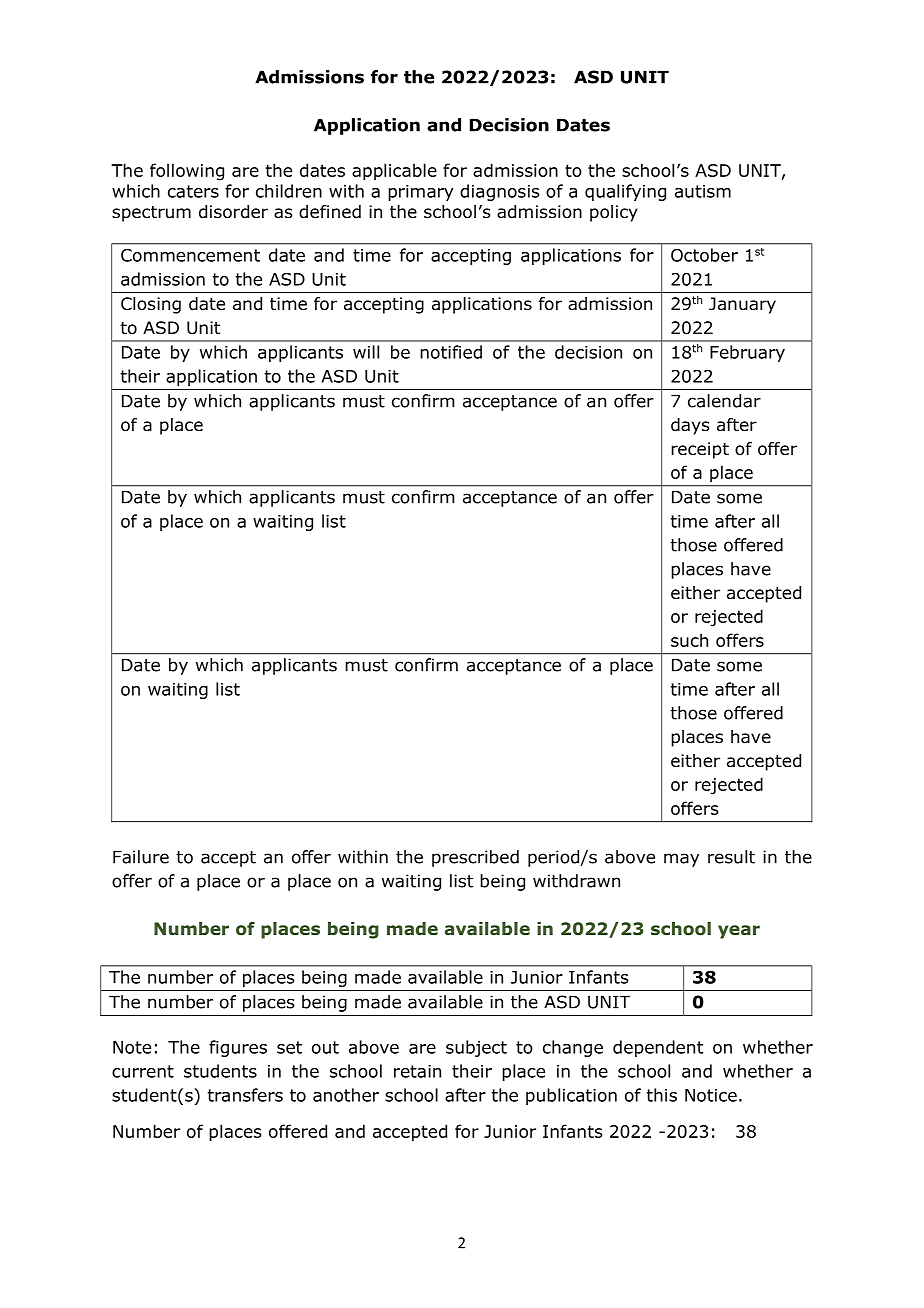  Describe the element at coordinates (703, 191) in the document. I see `autism` at that location.
